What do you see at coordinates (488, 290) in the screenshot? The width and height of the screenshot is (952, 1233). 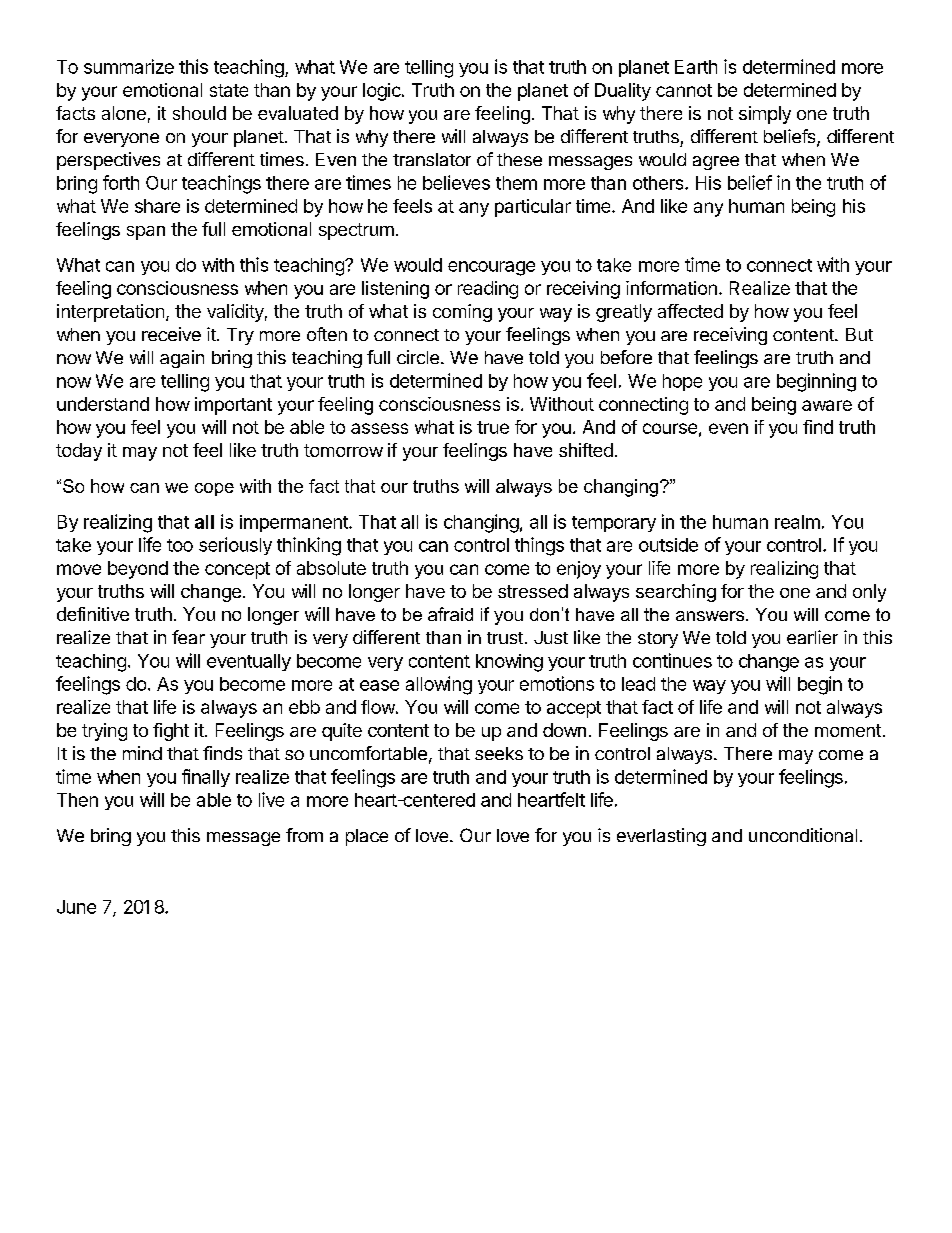 I see `reading` at bounding box center [488, 290].
